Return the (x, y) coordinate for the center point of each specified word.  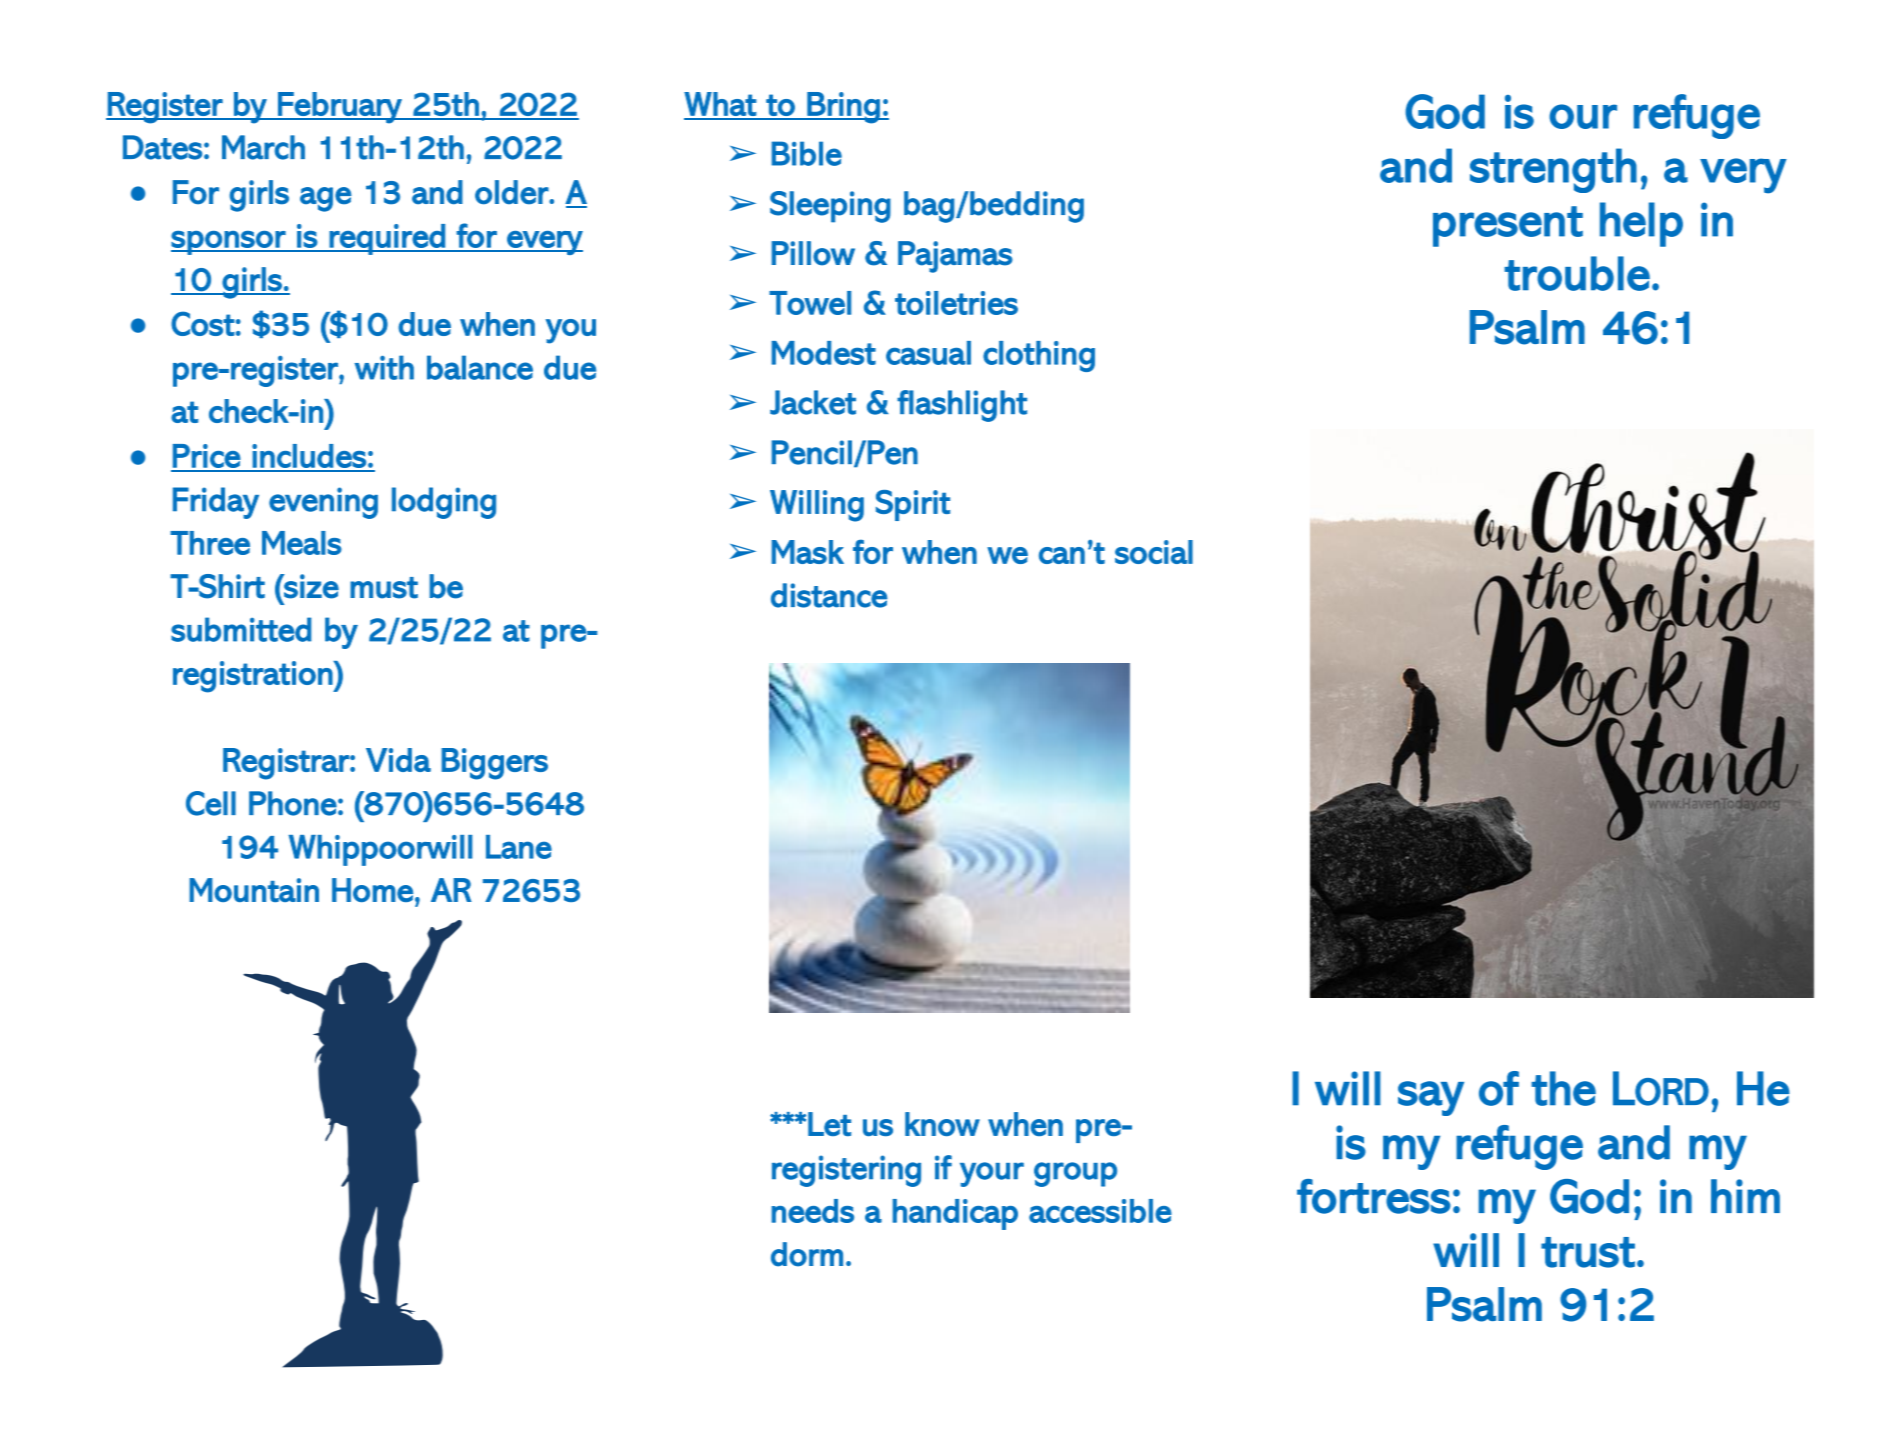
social (1154, 552)
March (263, 147)
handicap (955, 1214)
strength (1553, 170)
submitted (241, 629)
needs (813, 1211)
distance (829, 595)
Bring (843, 108)
